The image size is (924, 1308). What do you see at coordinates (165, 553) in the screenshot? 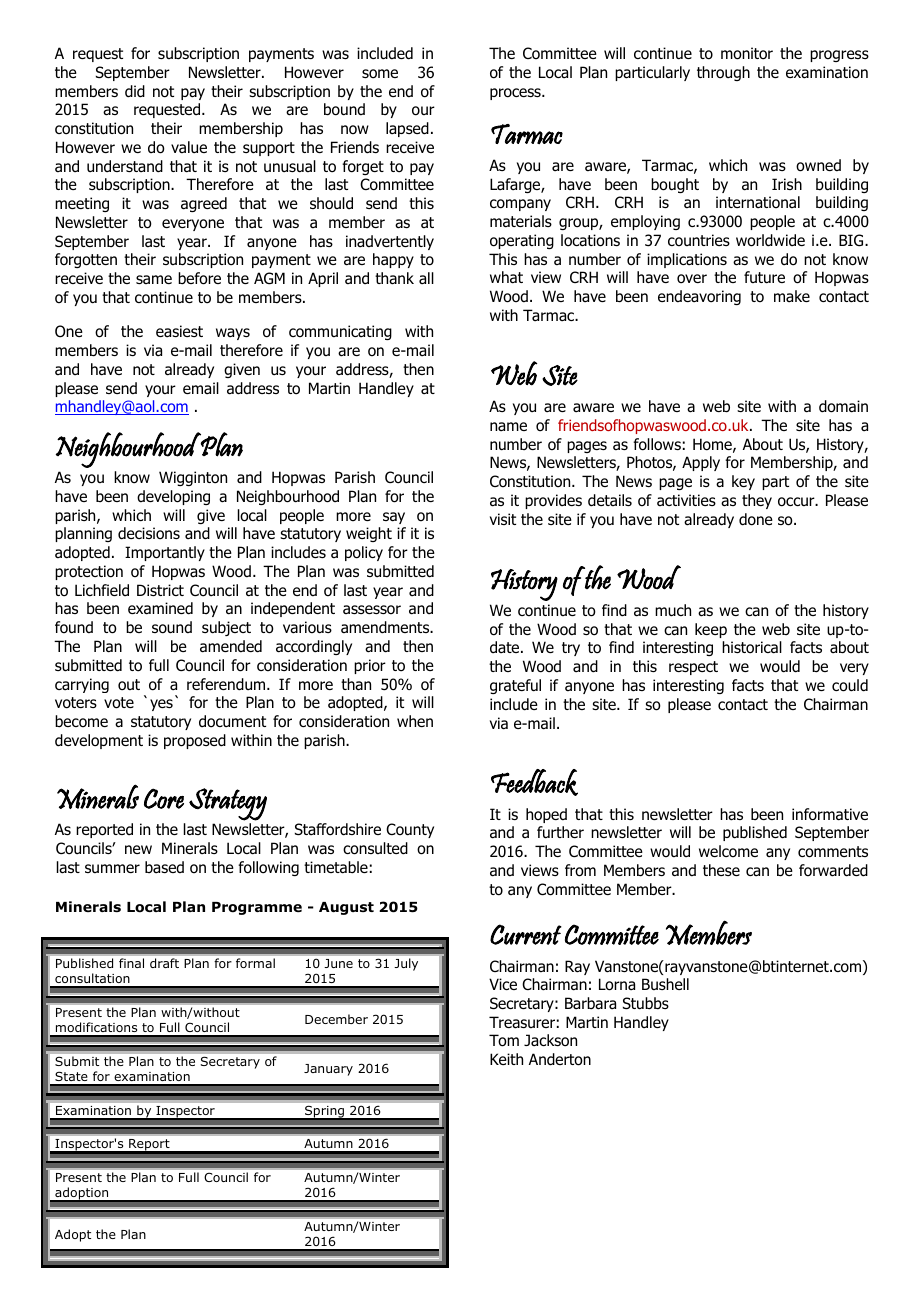
I see `Importantly` at bounding box center [165, 553].
